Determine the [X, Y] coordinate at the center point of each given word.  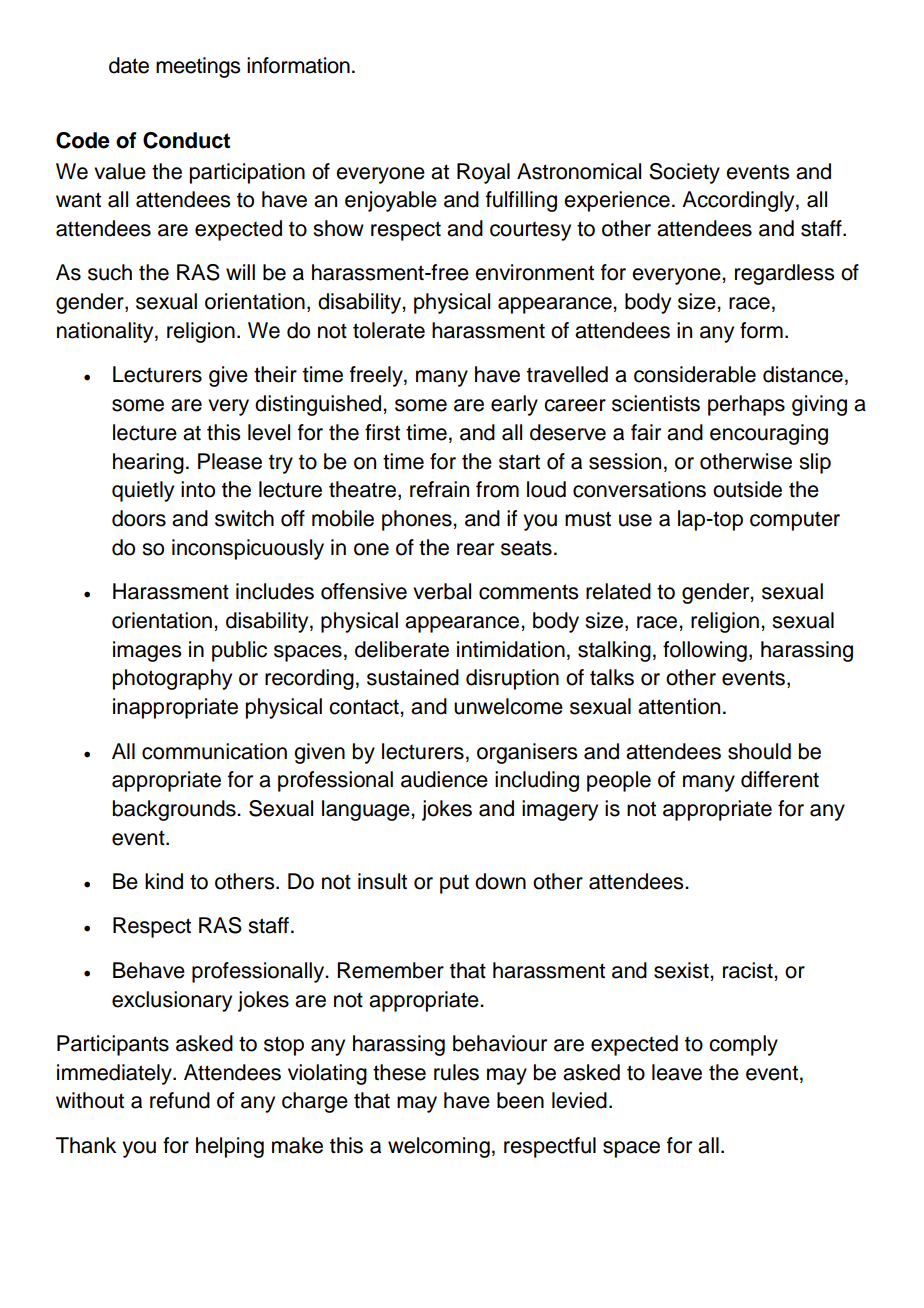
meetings [198, 67]
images [147, 651]
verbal [442, 591]
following [705, 651]
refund [180, 1100]
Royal [483, 173]
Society [684, 173]
